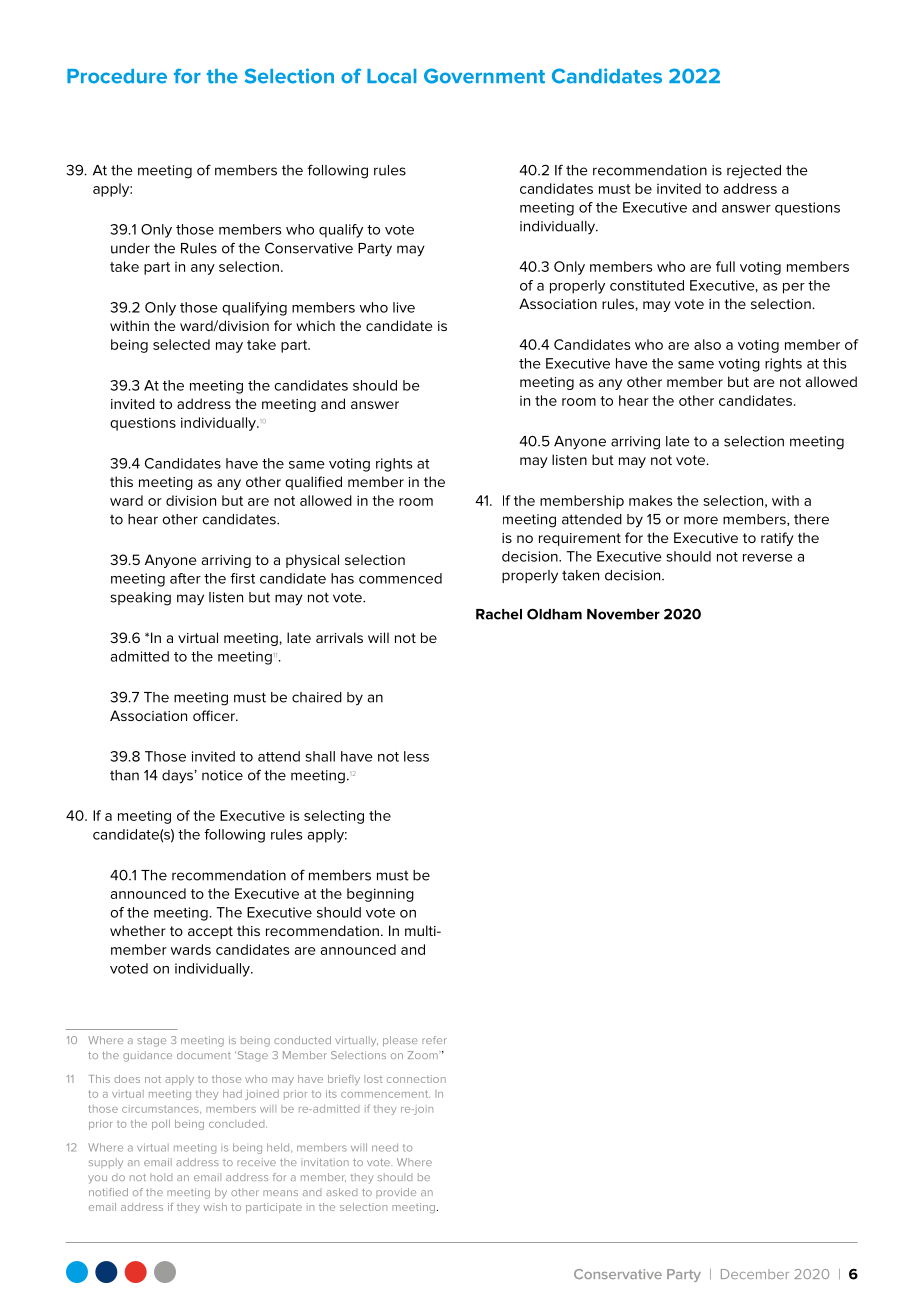 The height and width of the image is (1308, 924). I want to click on Rachel, so click(499, 614).
